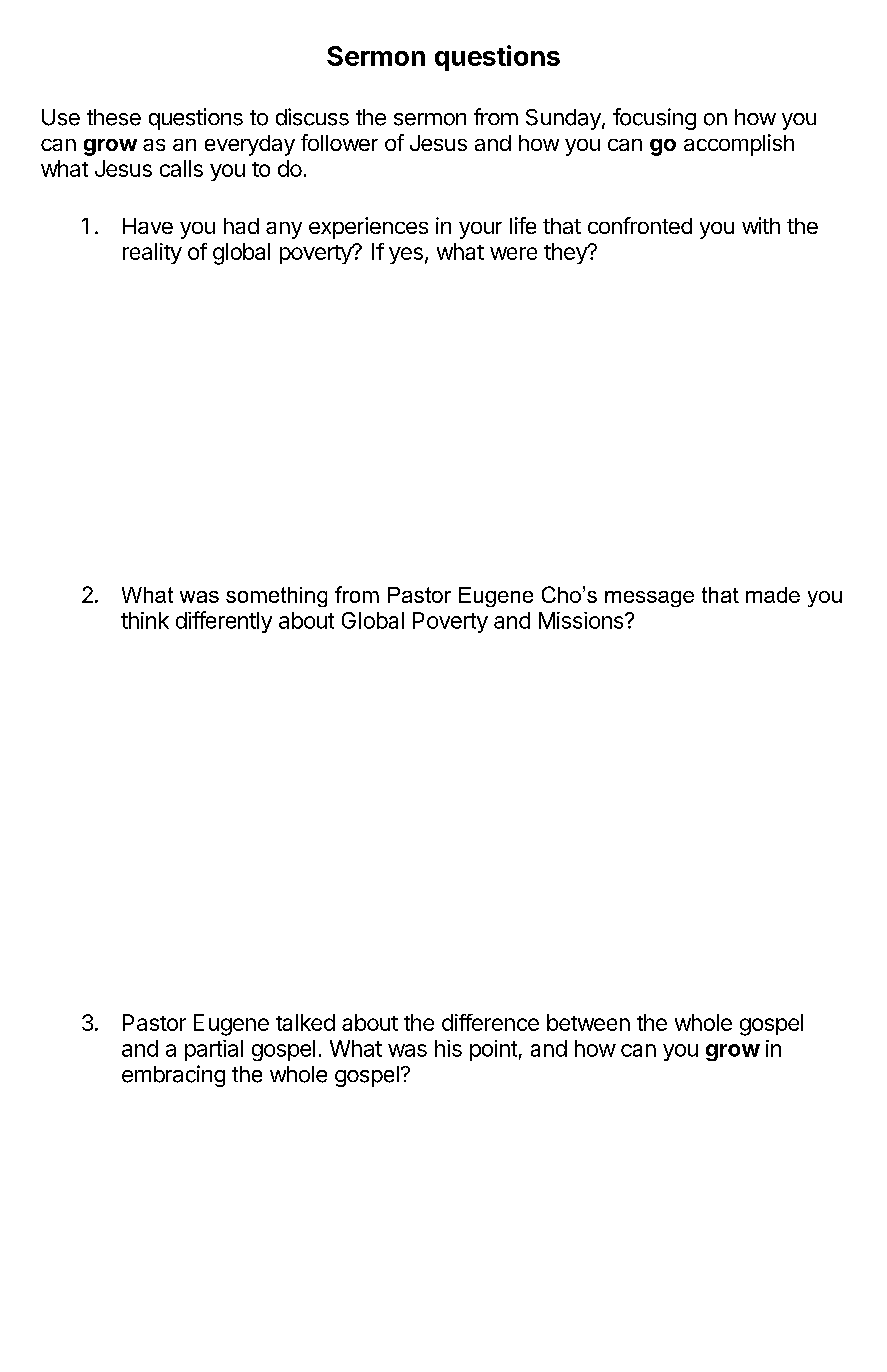 This screenshot has height=1372, width=887. I want to click on calls, so click(181, 168).
